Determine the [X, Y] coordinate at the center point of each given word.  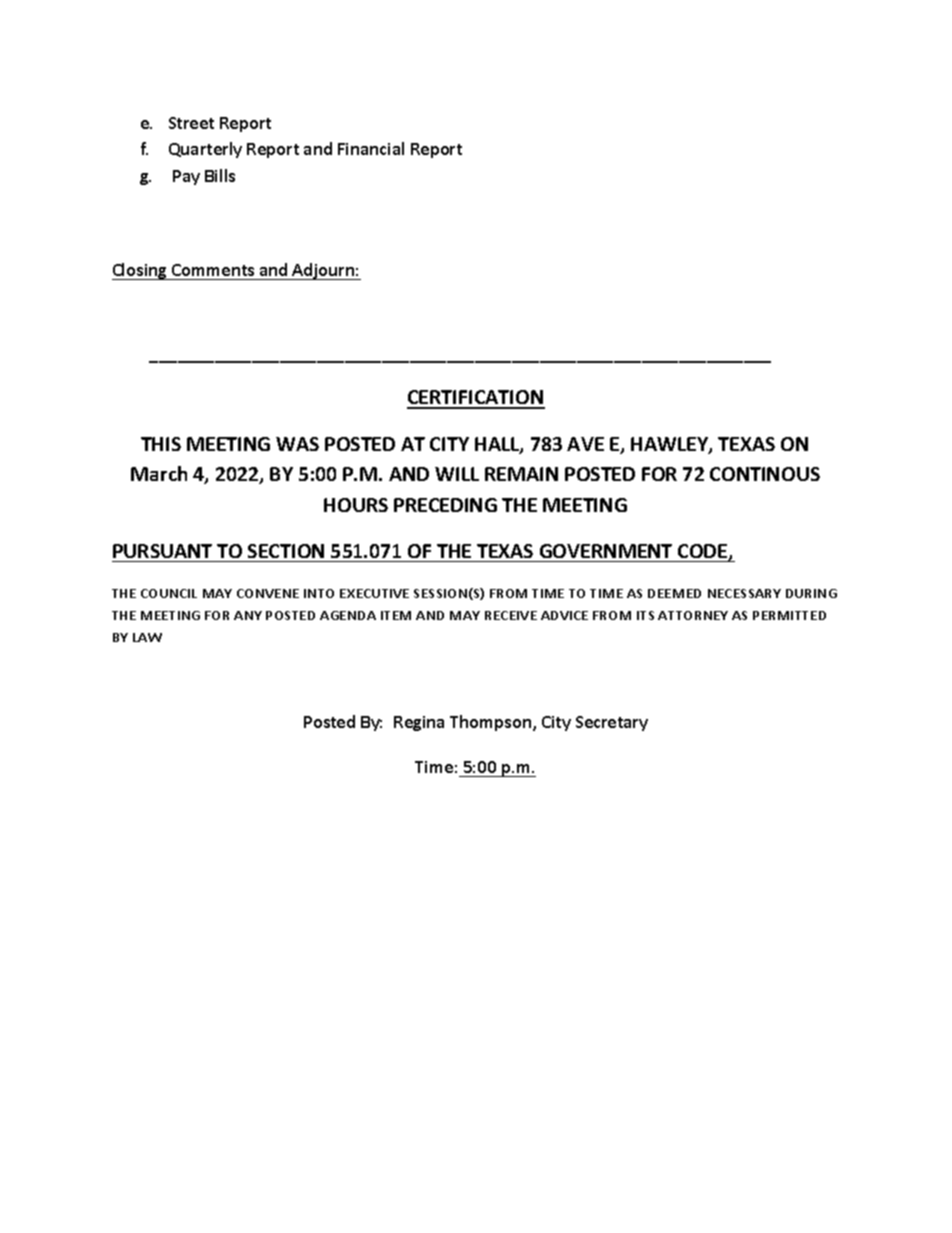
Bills [220, 175]
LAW [147, 637]
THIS [161, 444]
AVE [585, 444]
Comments [213, 270]
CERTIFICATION [476, 399]
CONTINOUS [765, 474]
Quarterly [205, 150]
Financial [371, 148]
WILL [457, 474]
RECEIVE [511, 615]
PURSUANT [162, 551]
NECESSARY [744, 593]
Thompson [492, 723]
